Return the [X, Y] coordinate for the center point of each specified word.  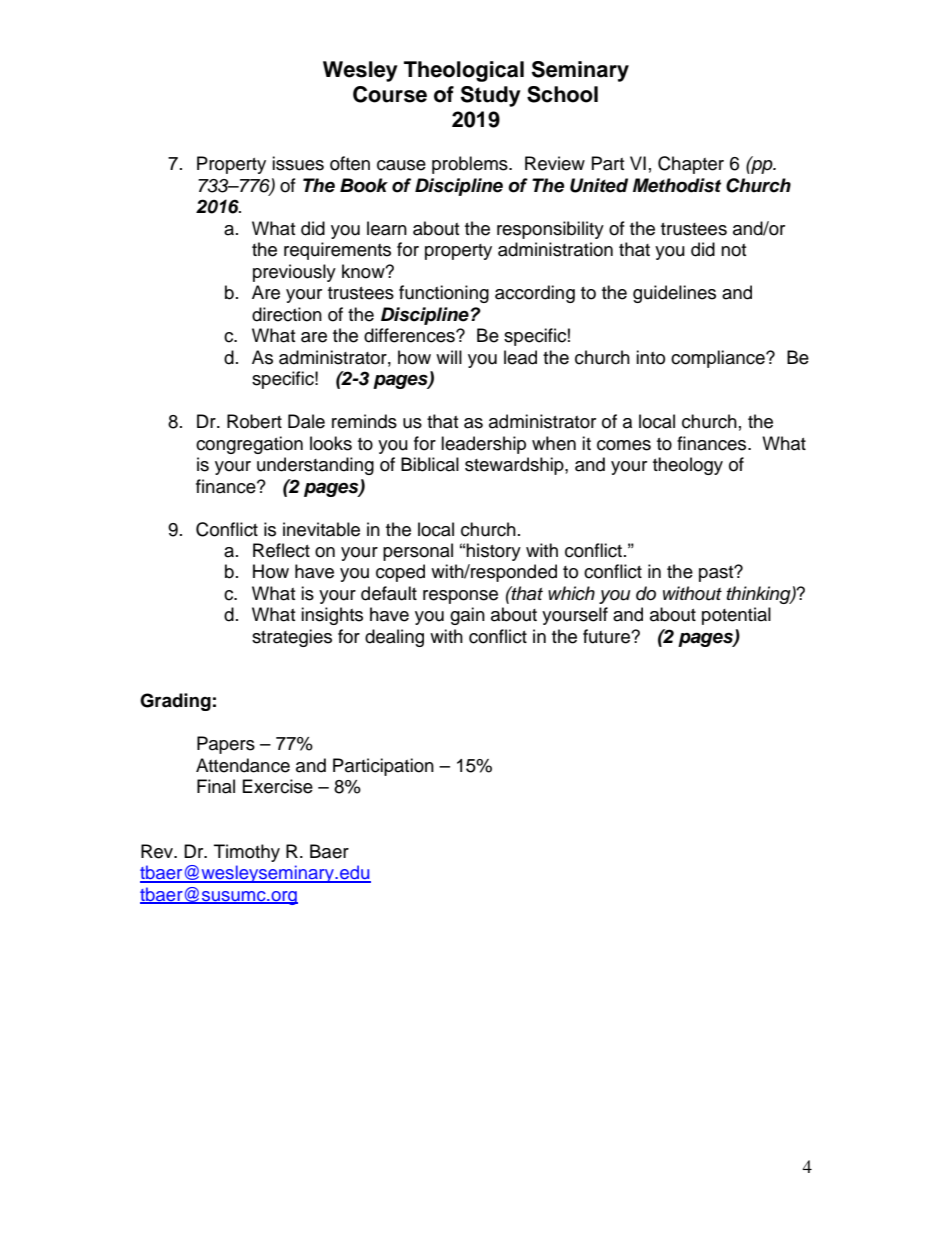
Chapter [691, 165]
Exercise [278, 786]
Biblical [430, 464]
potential [736, 616]
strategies [292, 638]
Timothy [247, 853]
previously [294, 273]
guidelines [674, 294]
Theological [464, 71]
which [571, 593]
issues [298, 163]
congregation [249, 445]
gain [467, 616]
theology [688, 466]
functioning [444, 294]
